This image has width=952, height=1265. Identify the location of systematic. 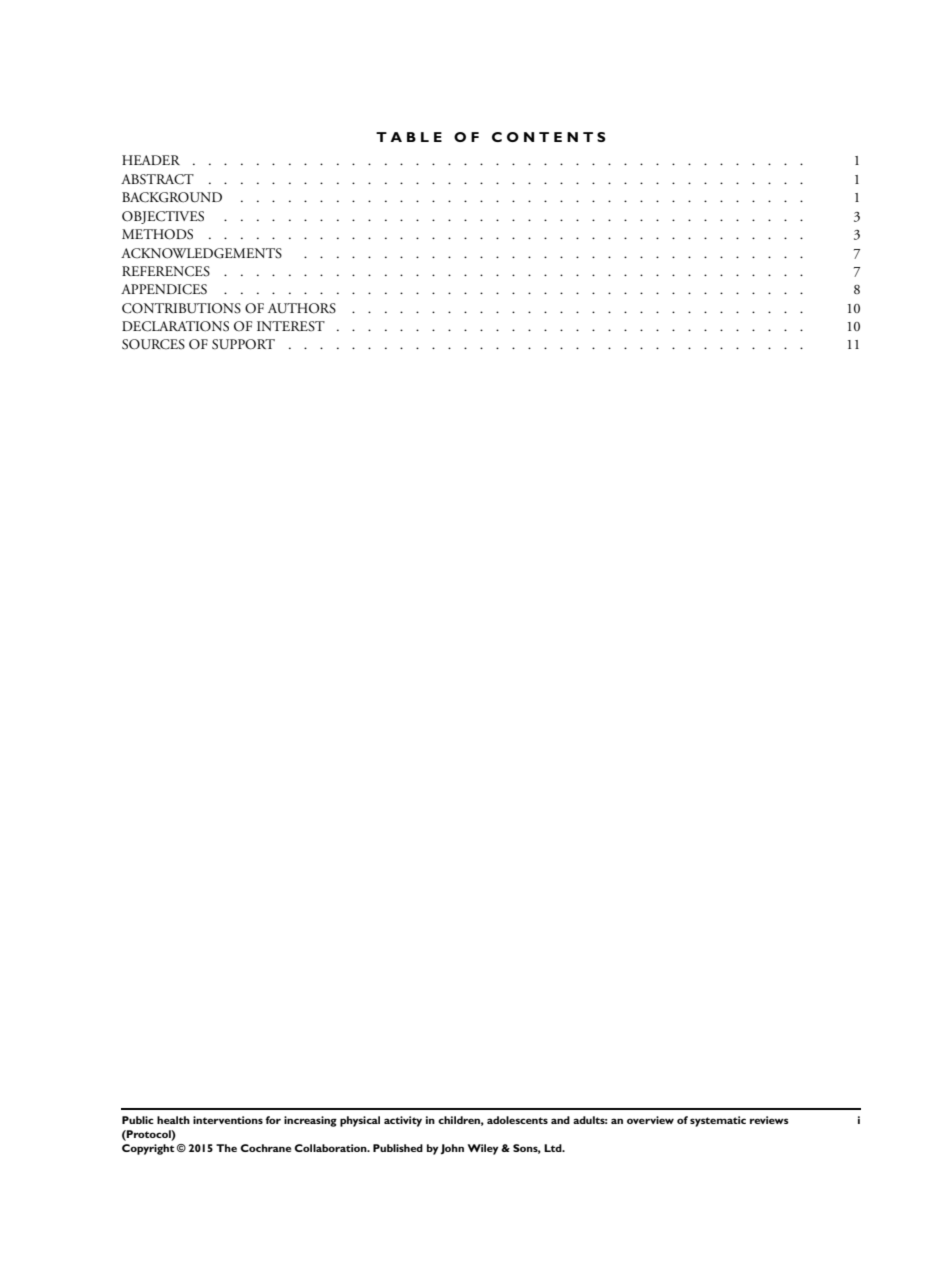
(718, 1121).
